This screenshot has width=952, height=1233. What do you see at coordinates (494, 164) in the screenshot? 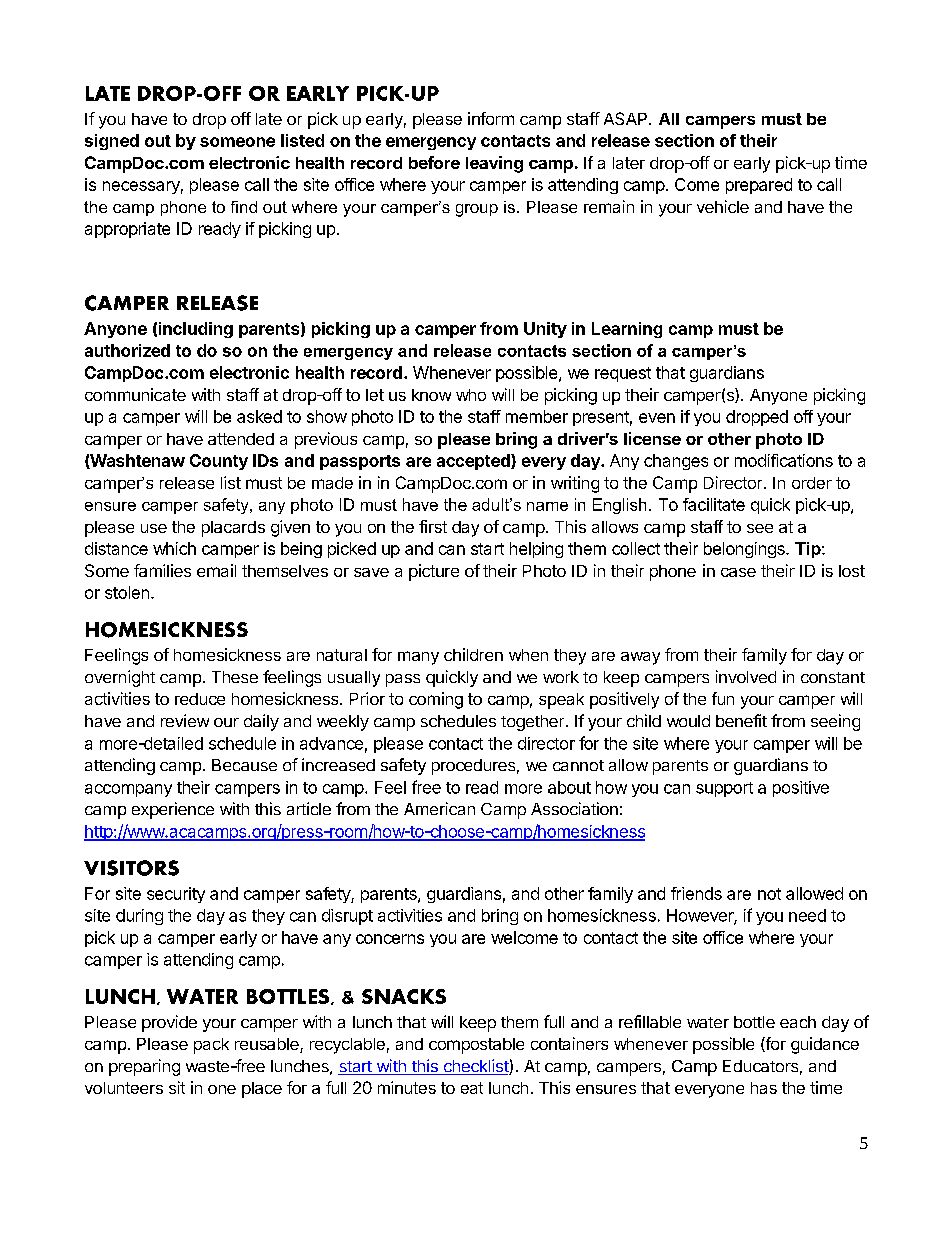
I see `leaving` at bounding box center [494, 164].
